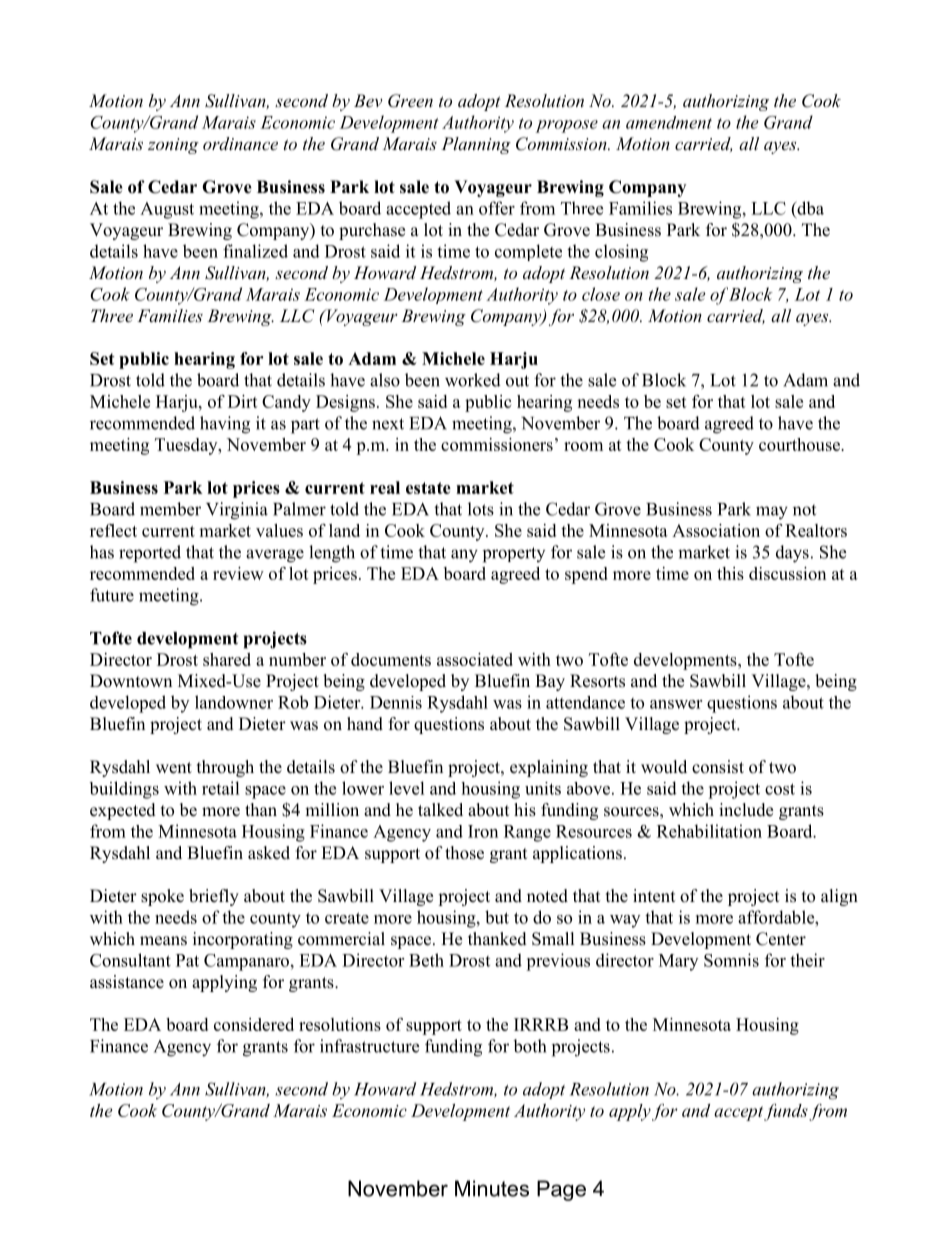 This document has width=952, height=1233. Describe the element at coordinates (716, 530) in the document. I see `Association` at that location.
